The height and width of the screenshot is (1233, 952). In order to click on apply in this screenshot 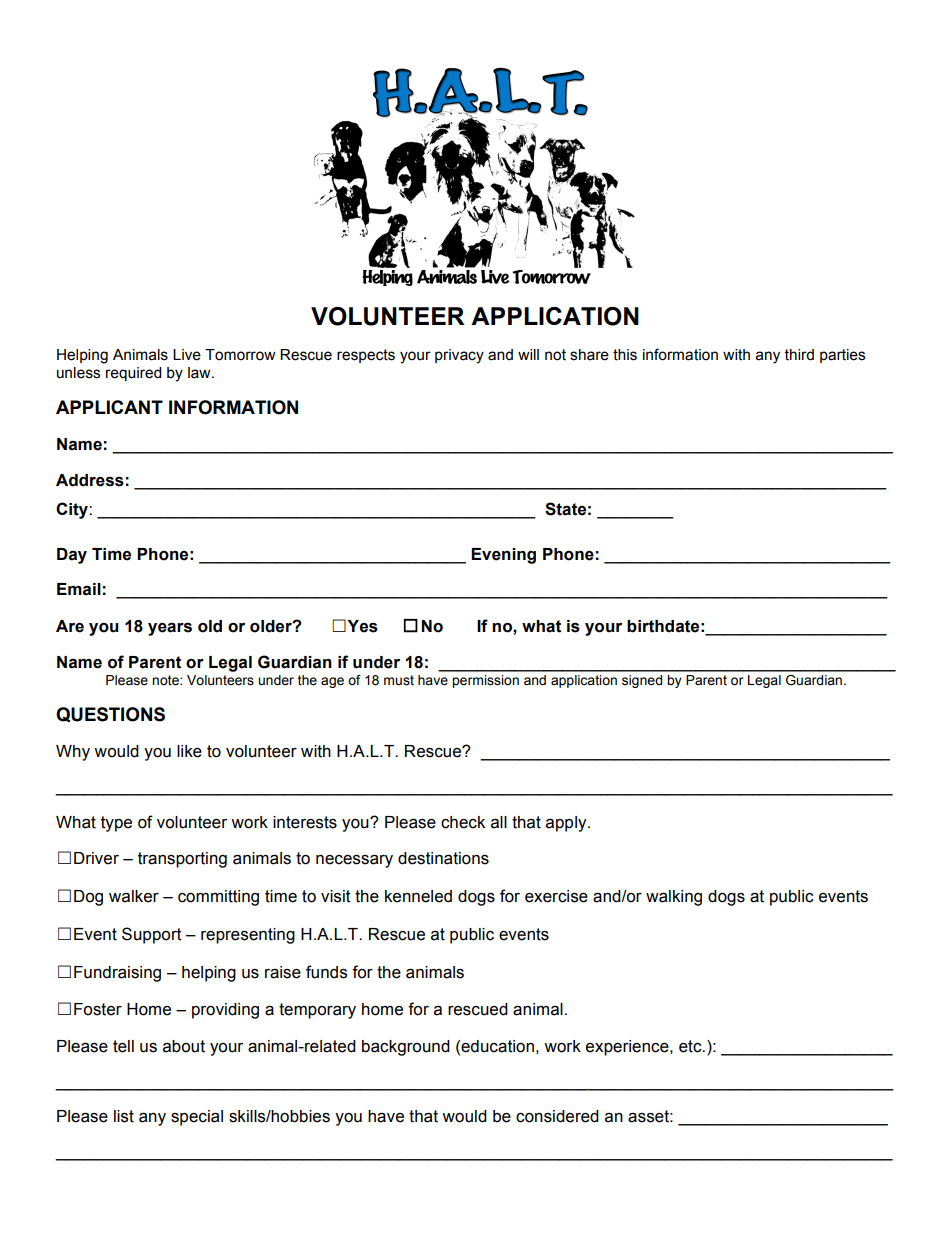, I will do `click(567, 824)`.
